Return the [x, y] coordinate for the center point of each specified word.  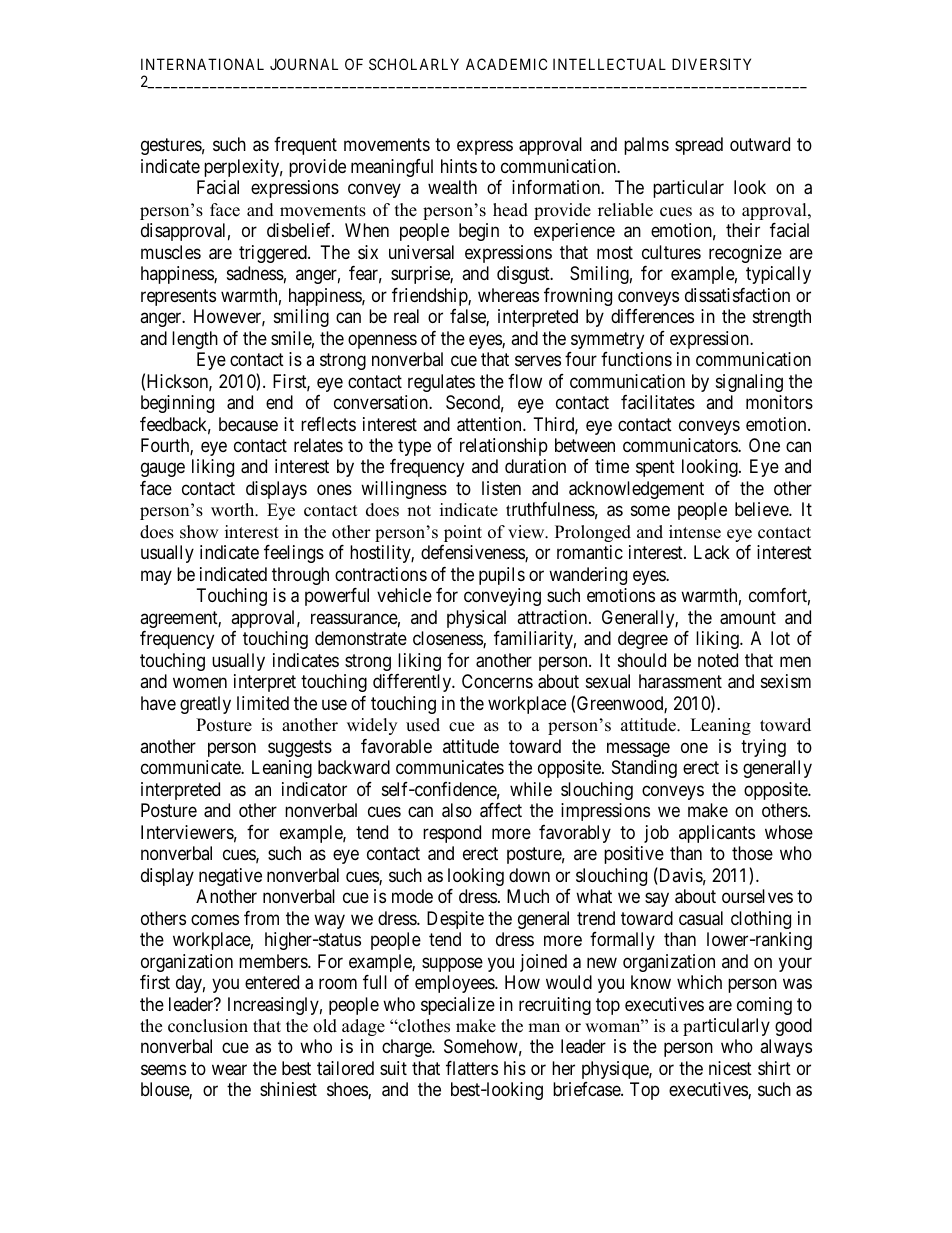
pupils [502, 576]
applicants [717, 834]
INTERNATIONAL [202, 64]
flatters [472, 1068]
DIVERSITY [711, 64]
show [199, 532]
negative [230, 877]
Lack [712, 552]
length [195, 340]
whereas [508, 295]
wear [229, 1070]
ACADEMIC [506, 64]
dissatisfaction [737, 295]
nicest [730, 1068]
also [457, 810]
